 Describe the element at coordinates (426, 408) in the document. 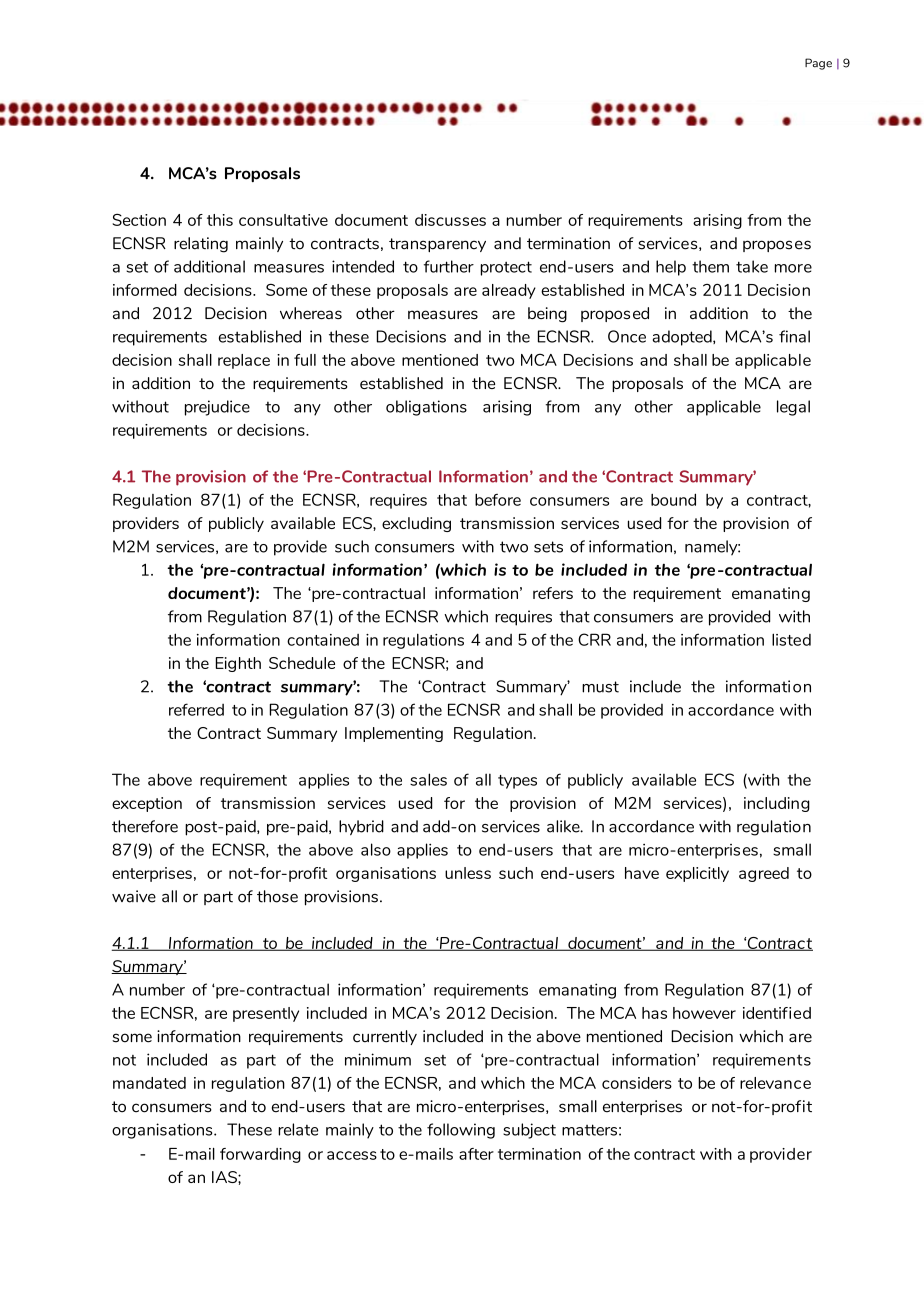

I see `obligations` at that location.
